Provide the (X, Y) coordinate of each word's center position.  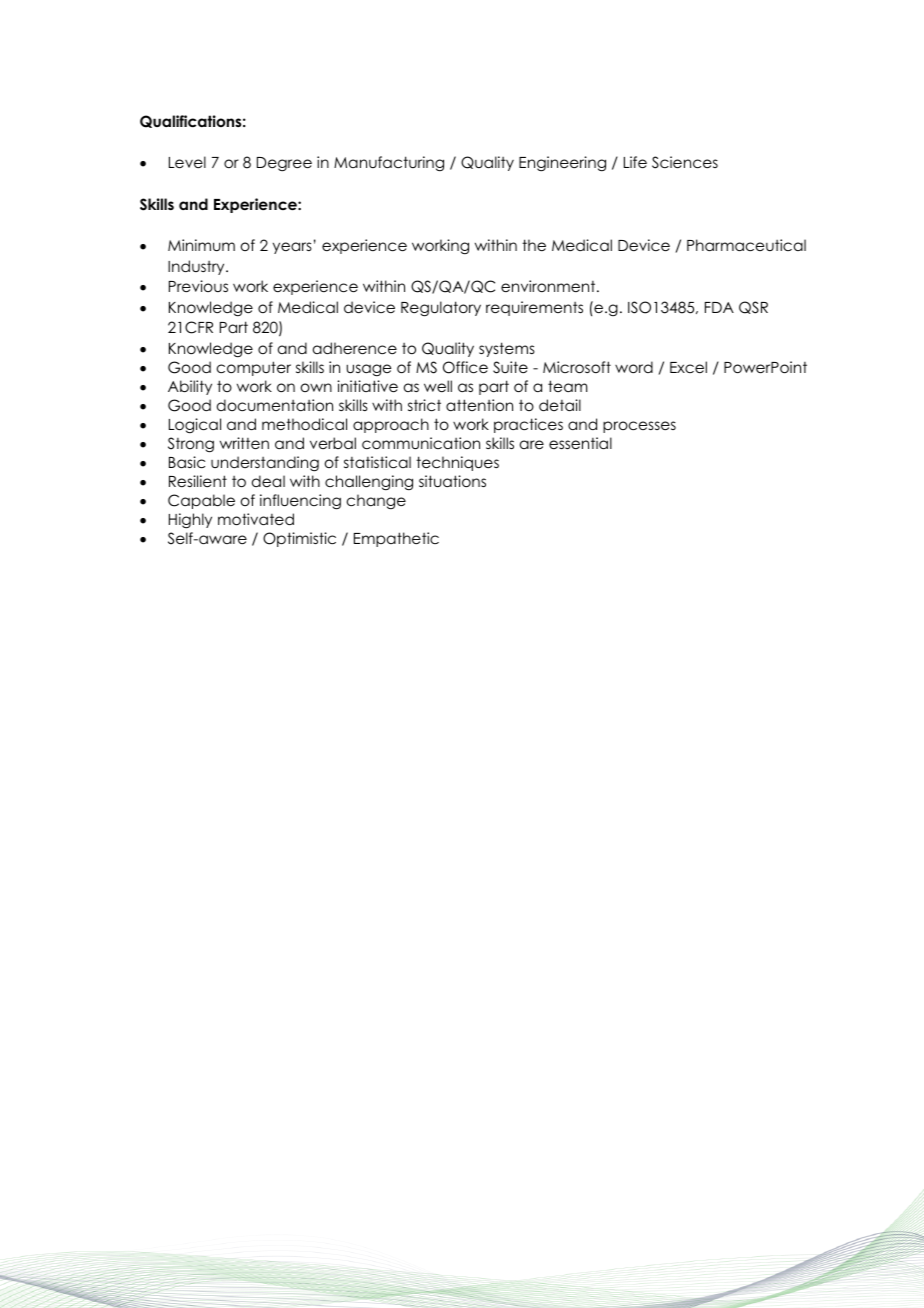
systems (507, 349)
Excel (688, 367)
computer (254, 368)
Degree (284, 164)
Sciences (685, 162)
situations (452, 481)
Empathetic (396, 539)
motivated (256, 519)
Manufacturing (389, 163)
